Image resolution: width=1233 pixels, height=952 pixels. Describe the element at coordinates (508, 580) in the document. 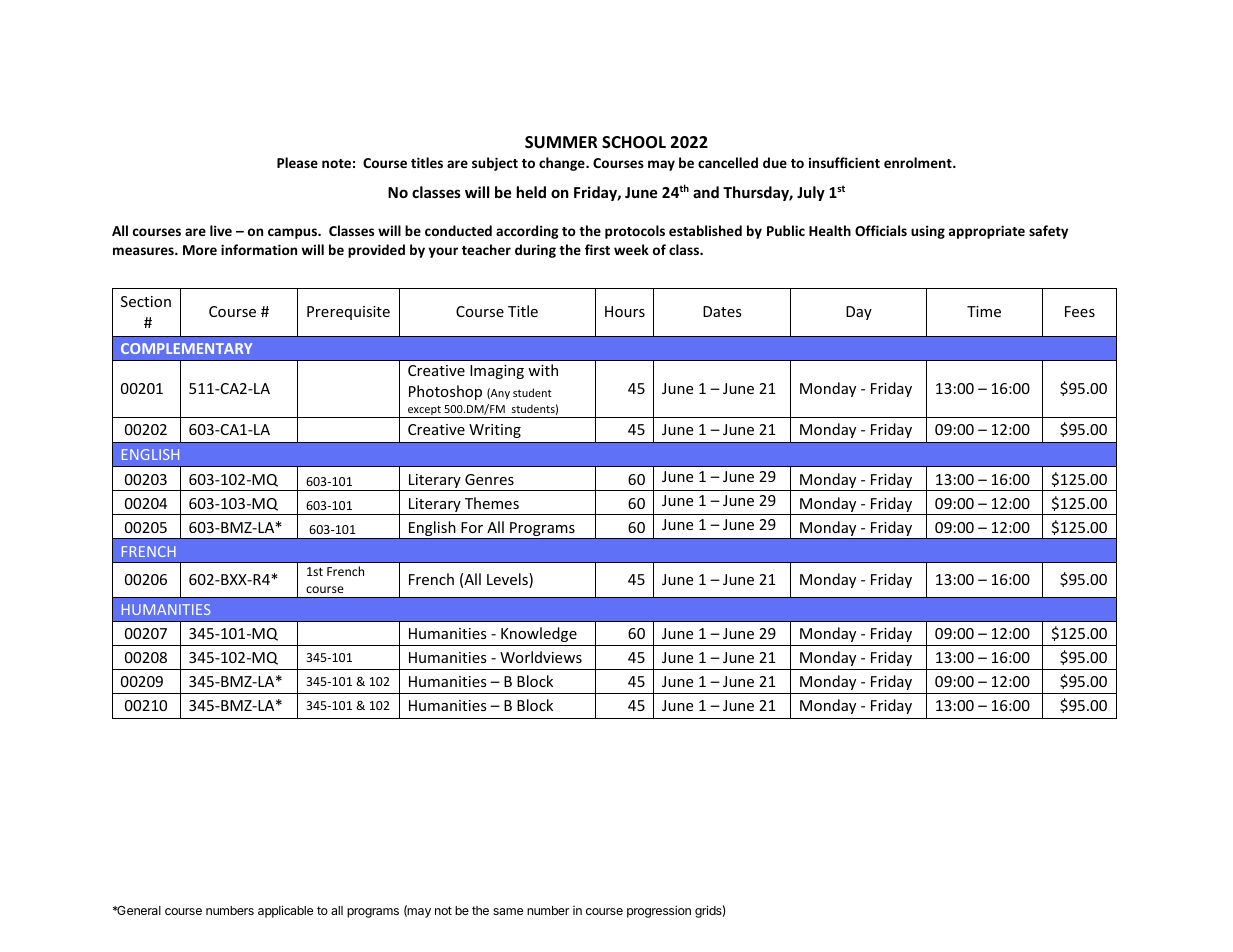

I see `Levels` at that location.
